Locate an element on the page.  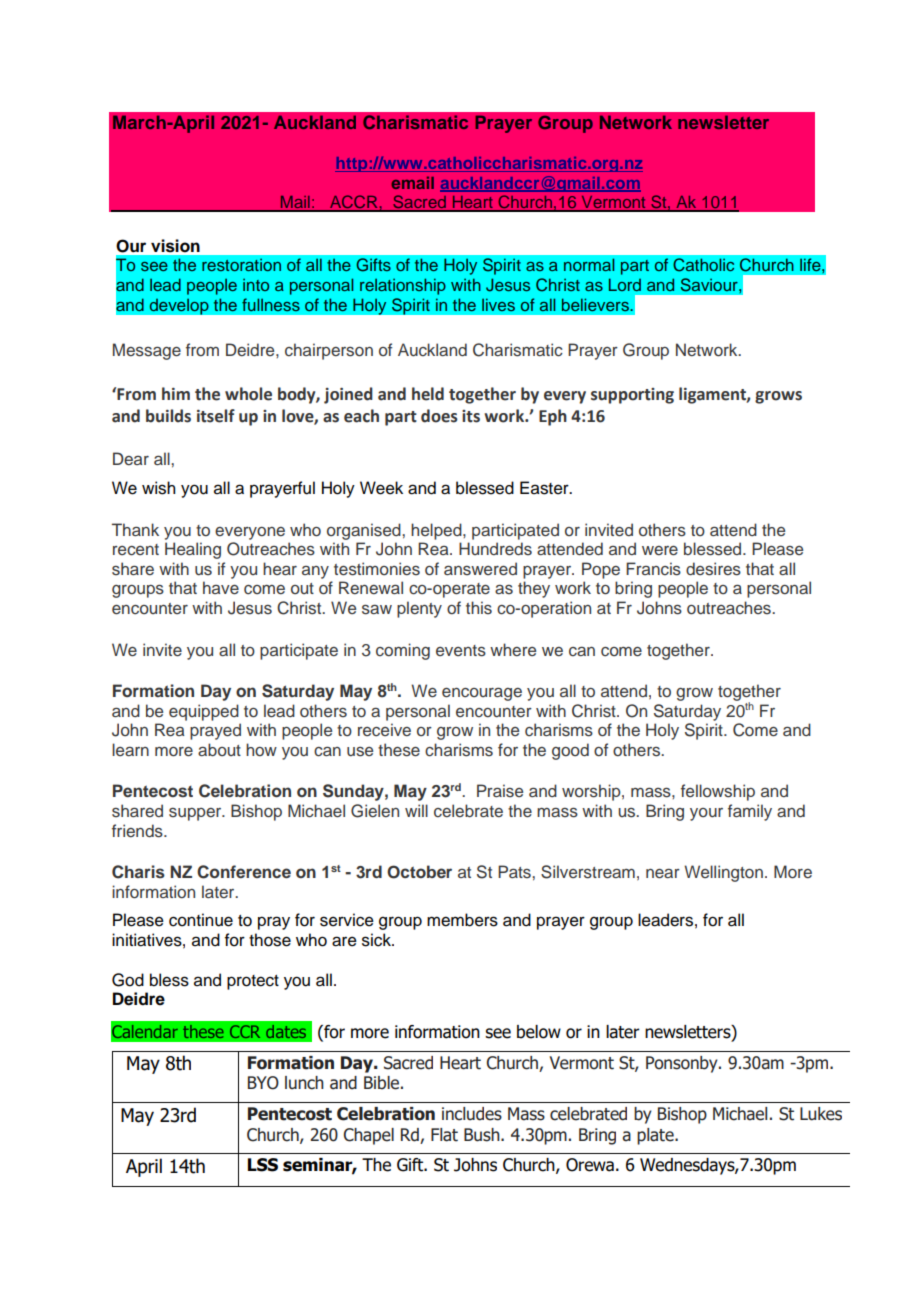
includes is located at coordinates (472, 1114).
